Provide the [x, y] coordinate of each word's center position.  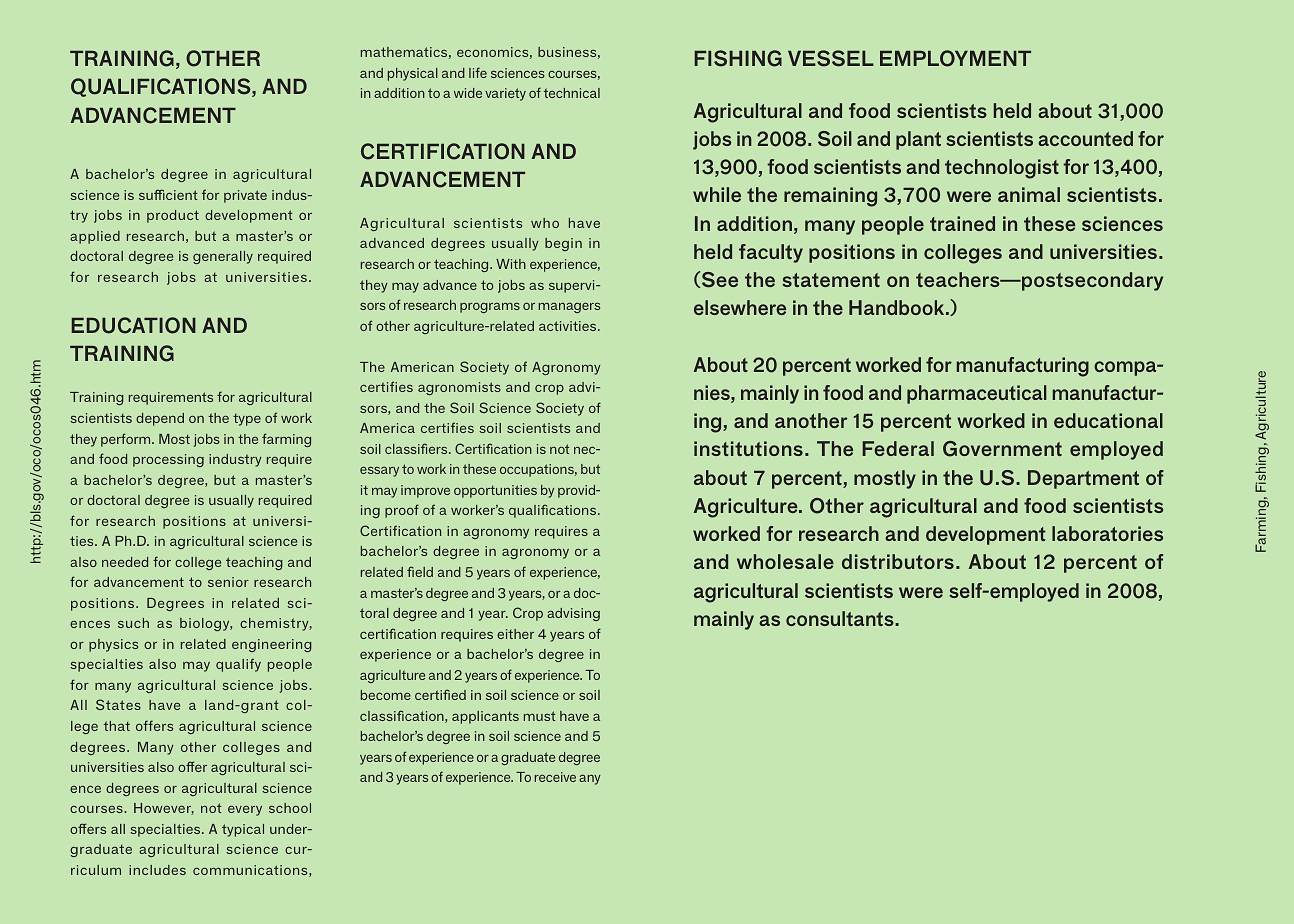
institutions [748, 448]
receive [555, 777]
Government [1002, 449]
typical [243, 830]
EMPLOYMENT [955, 58]
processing [168, 460]
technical [572, 93]
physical [413, 74]
